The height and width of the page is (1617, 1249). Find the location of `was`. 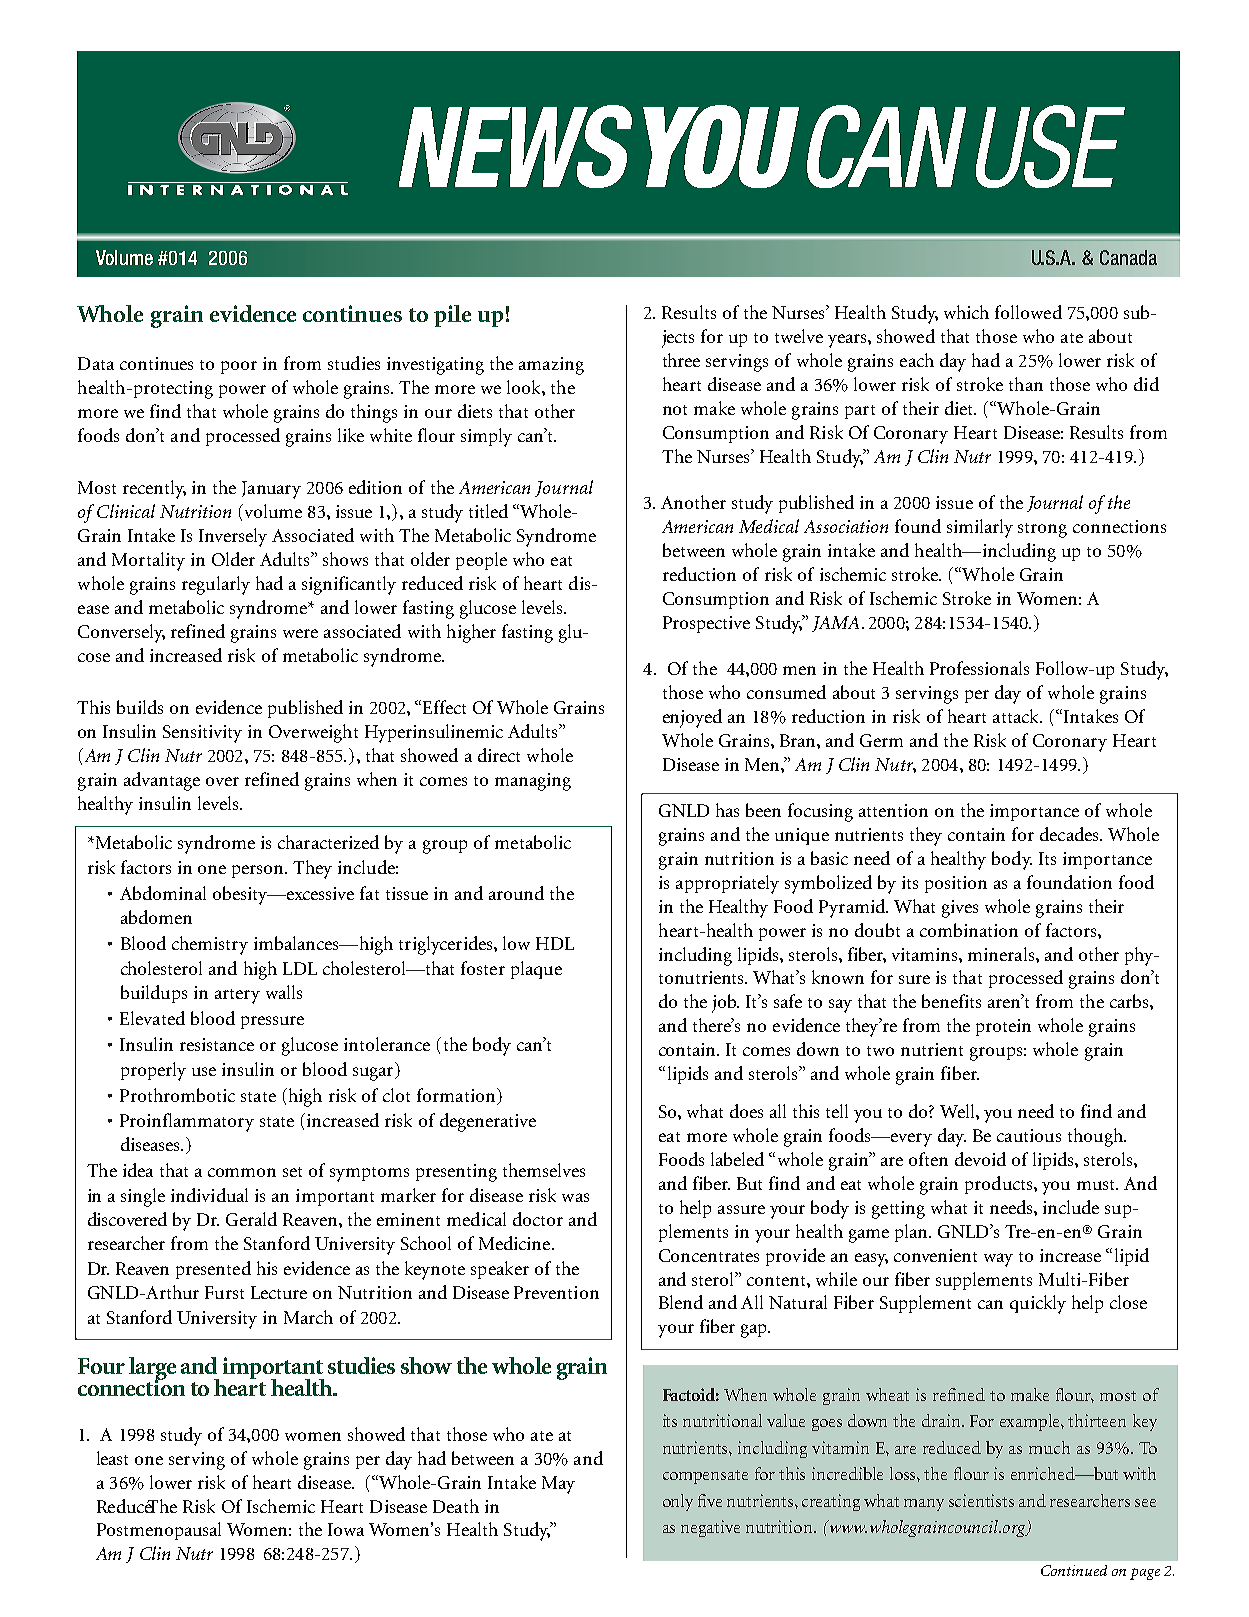

was is located at coordinates (575, 1197).
